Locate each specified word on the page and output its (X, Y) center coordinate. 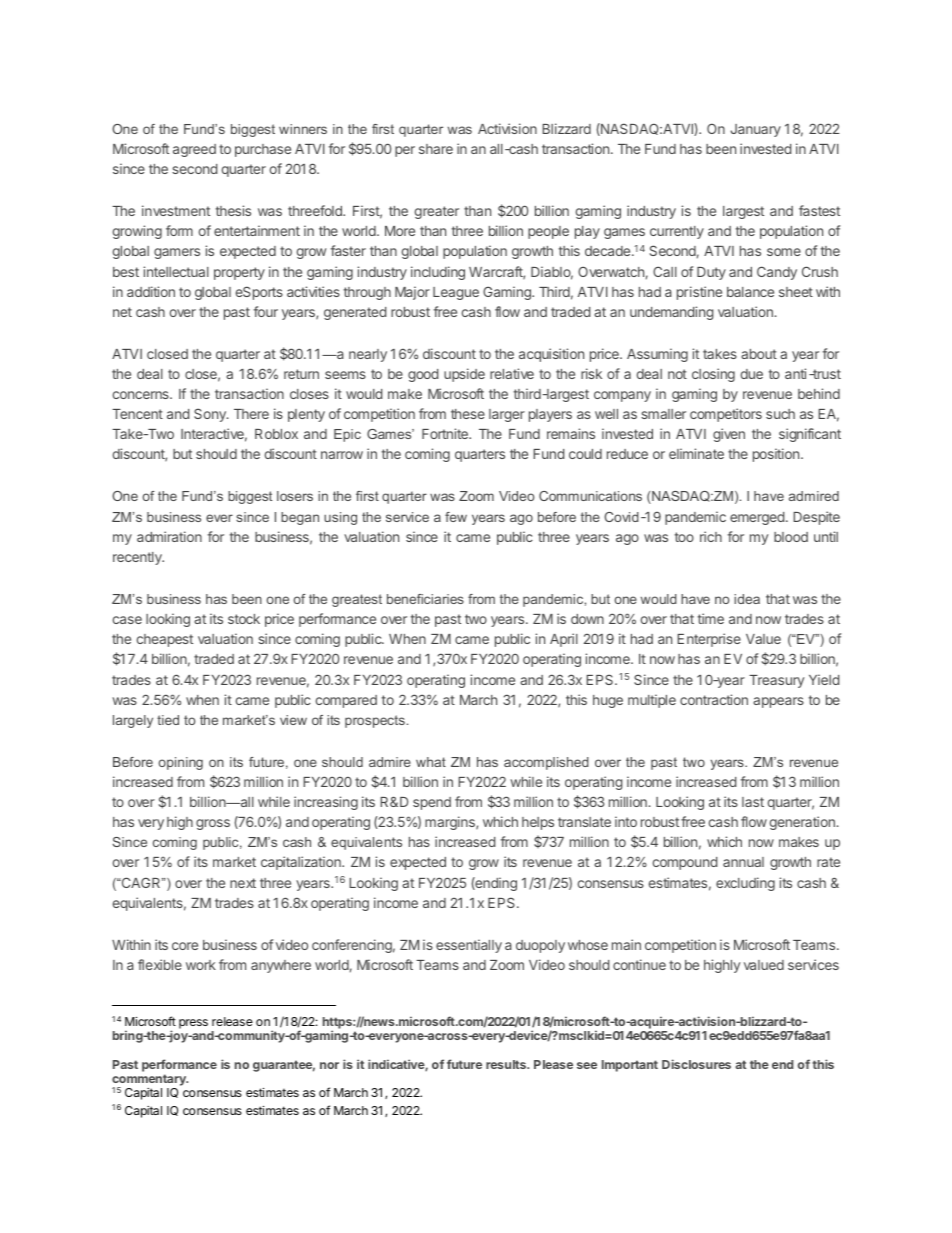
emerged (757, 518)
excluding (745, 884)
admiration (169, 536)
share (436, 149)
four (266, 311)
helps (538, 823)
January (756, 130)
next (243, 883)
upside (464, 375)
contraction (714, 699)
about (759, 354)
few (456, 517)
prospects (375, 721)
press (193, 1024)
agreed (194, 150)
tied (168, 720)
